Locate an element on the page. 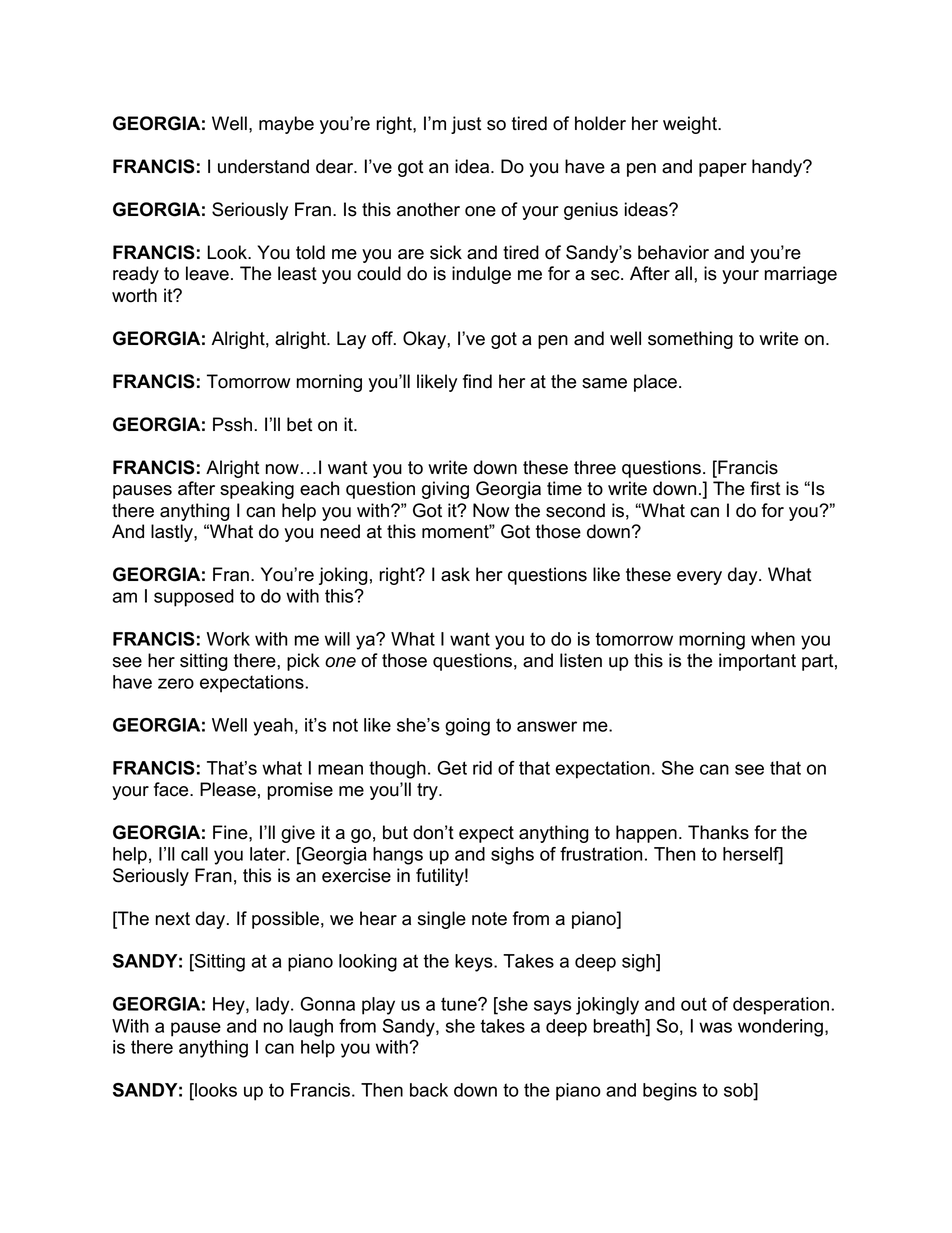 The image size is (952, 1233). every is located at coordinates (699, 578).
